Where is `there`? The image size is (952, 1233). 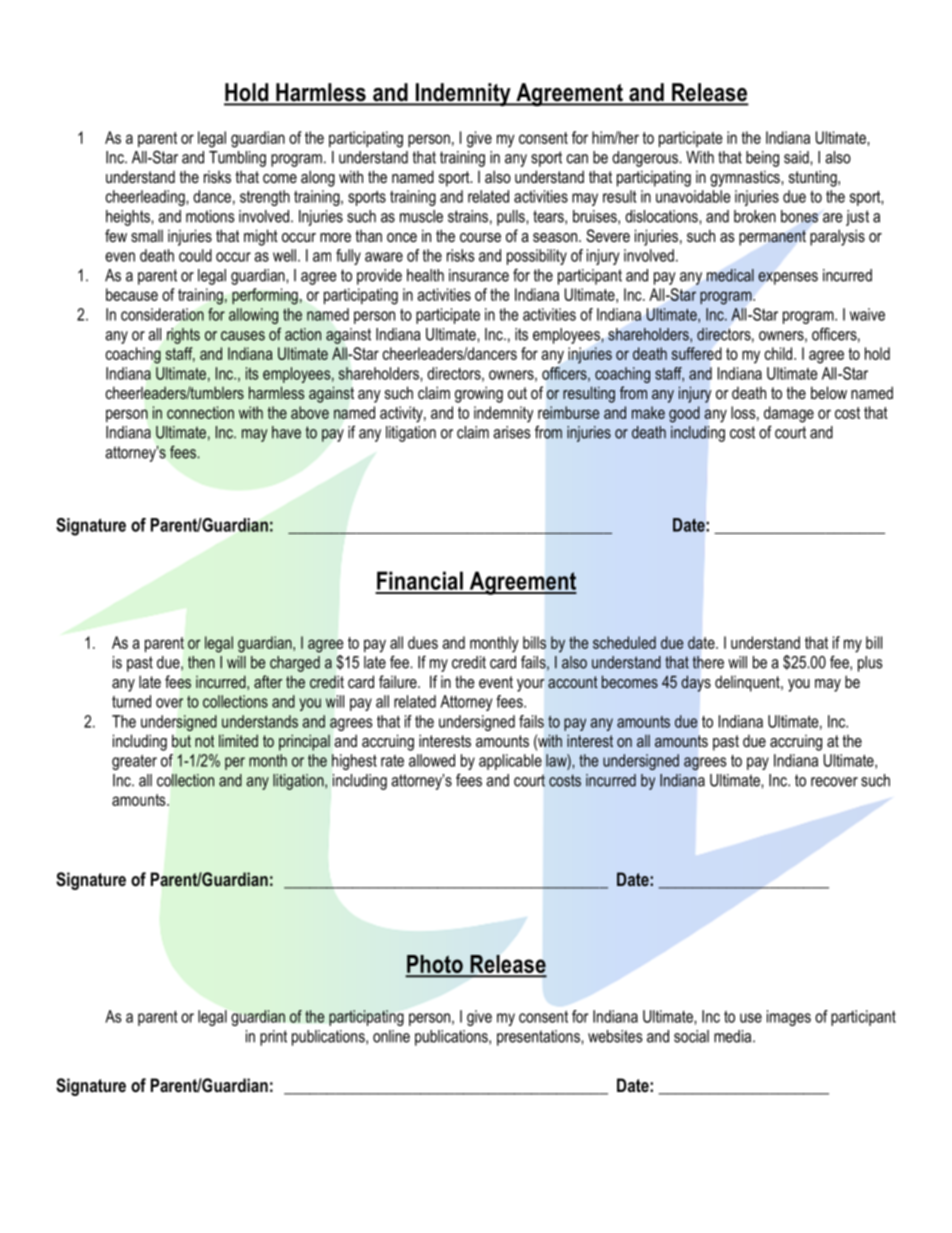 there is located at coordinates (708, 662).
